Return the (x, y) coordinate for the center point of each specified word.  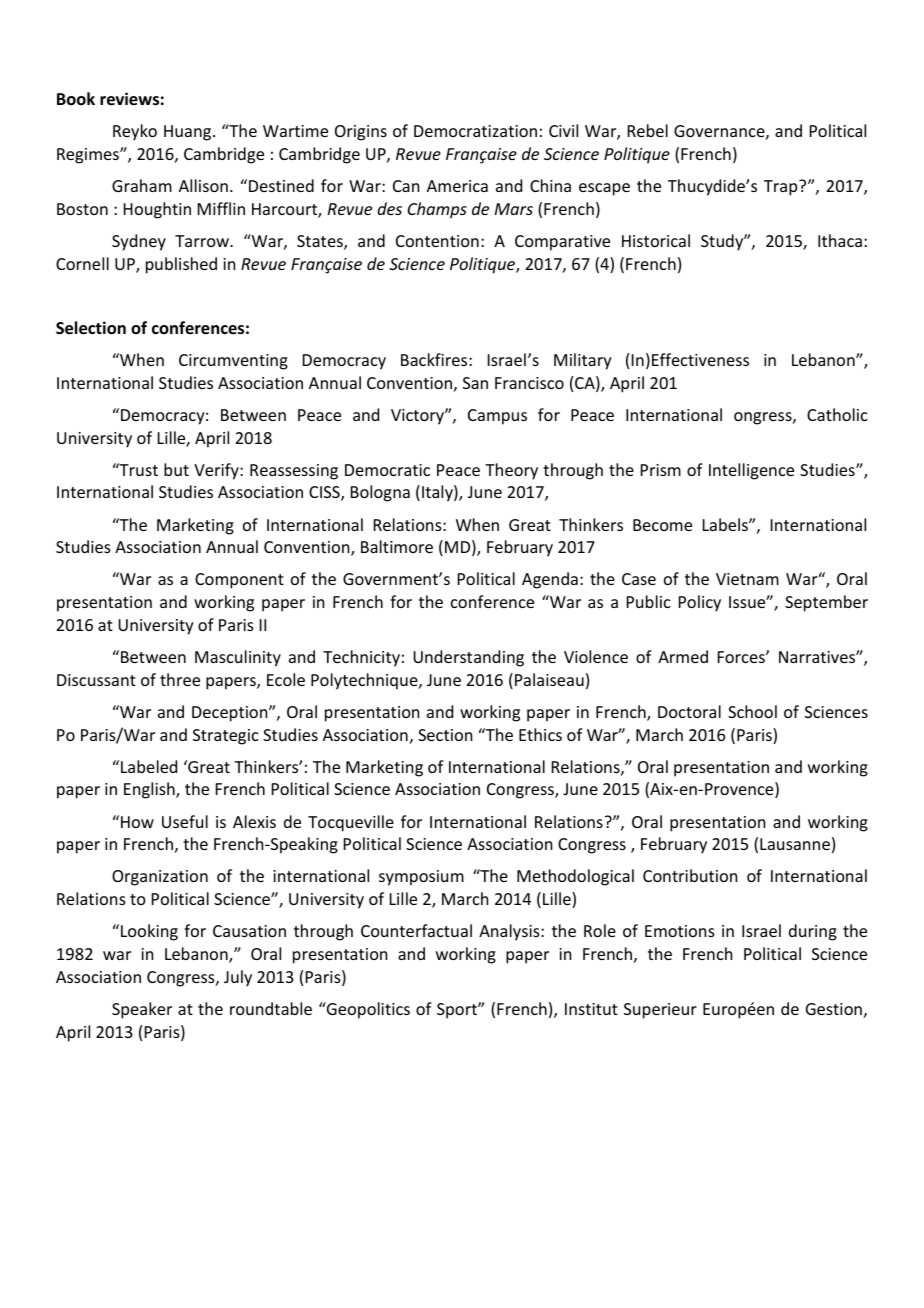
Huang (189, 133)
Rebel (648, 130)
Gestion (834, 1009)
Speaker (142, 1010)
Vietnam (747, 579)
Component (239, 581)
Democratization (475, 131)
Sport (458, 1011)
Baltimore (397, 546)
